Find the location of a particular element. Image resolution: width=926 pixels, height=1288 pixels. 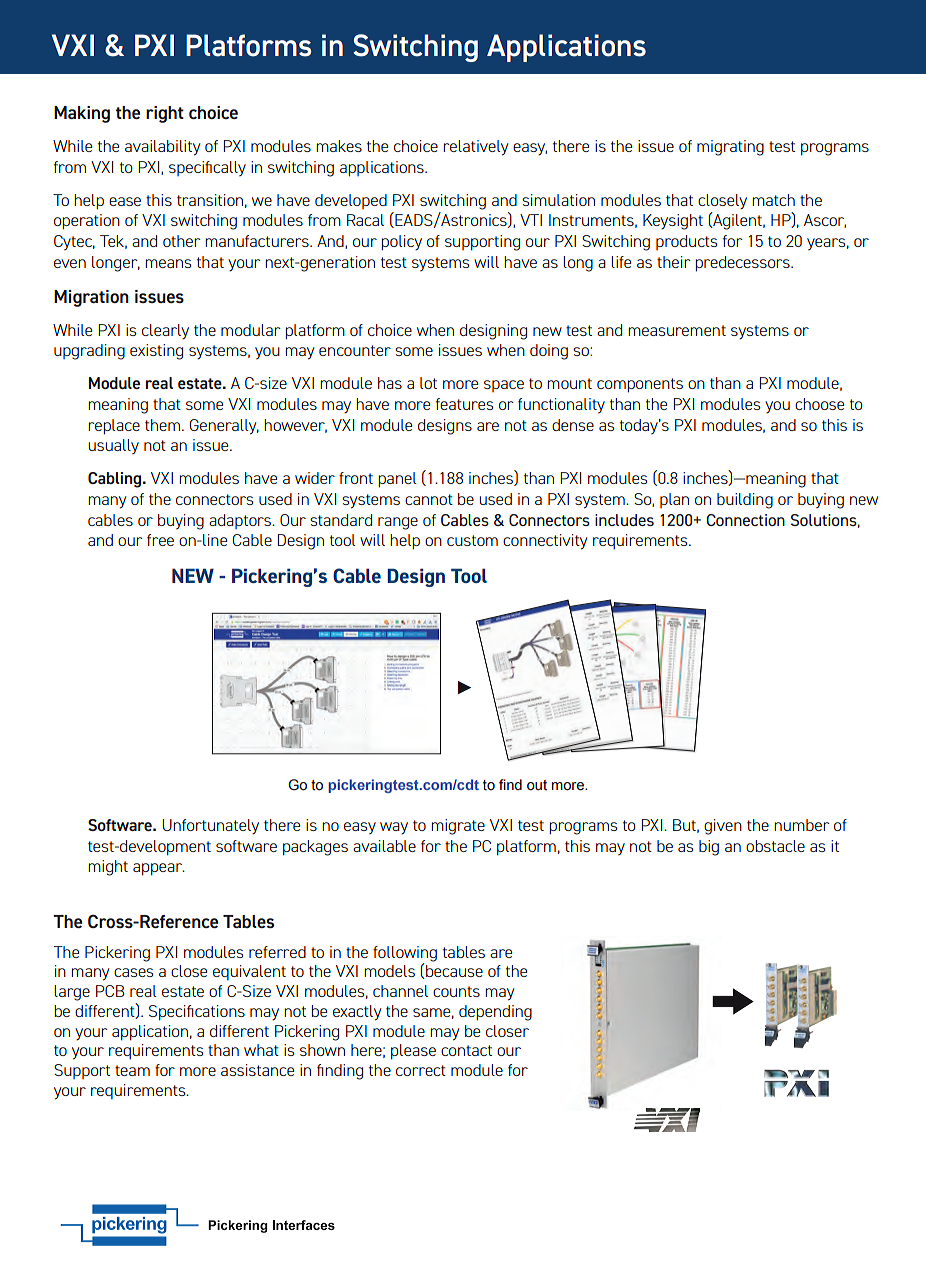

lot is located at coordinates (428, 383).
